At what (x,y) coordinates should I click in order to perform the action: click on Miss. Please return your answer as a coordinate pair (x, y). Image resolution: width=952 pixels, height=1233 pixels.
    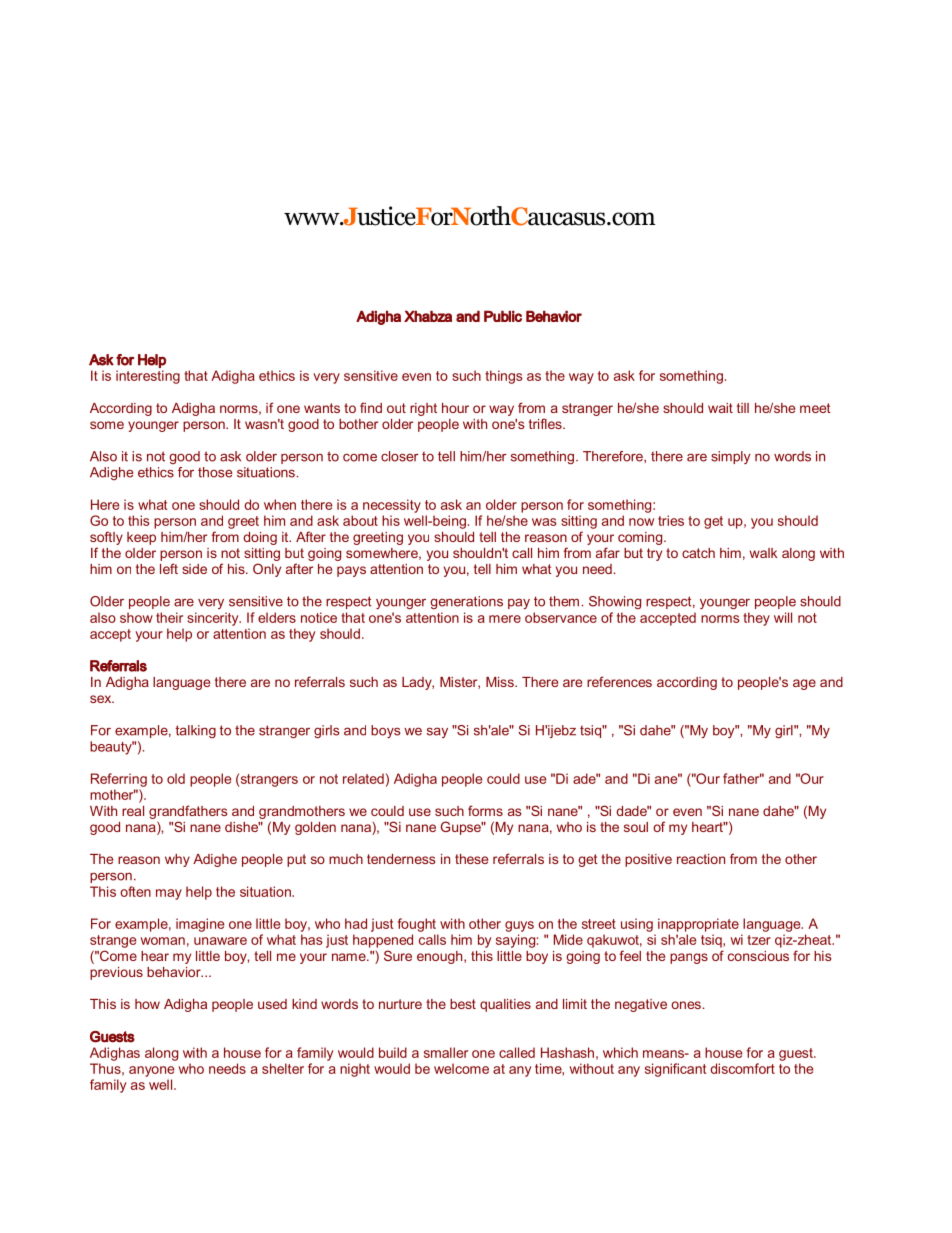
    Looking at the image, I should click on (501, 682).
